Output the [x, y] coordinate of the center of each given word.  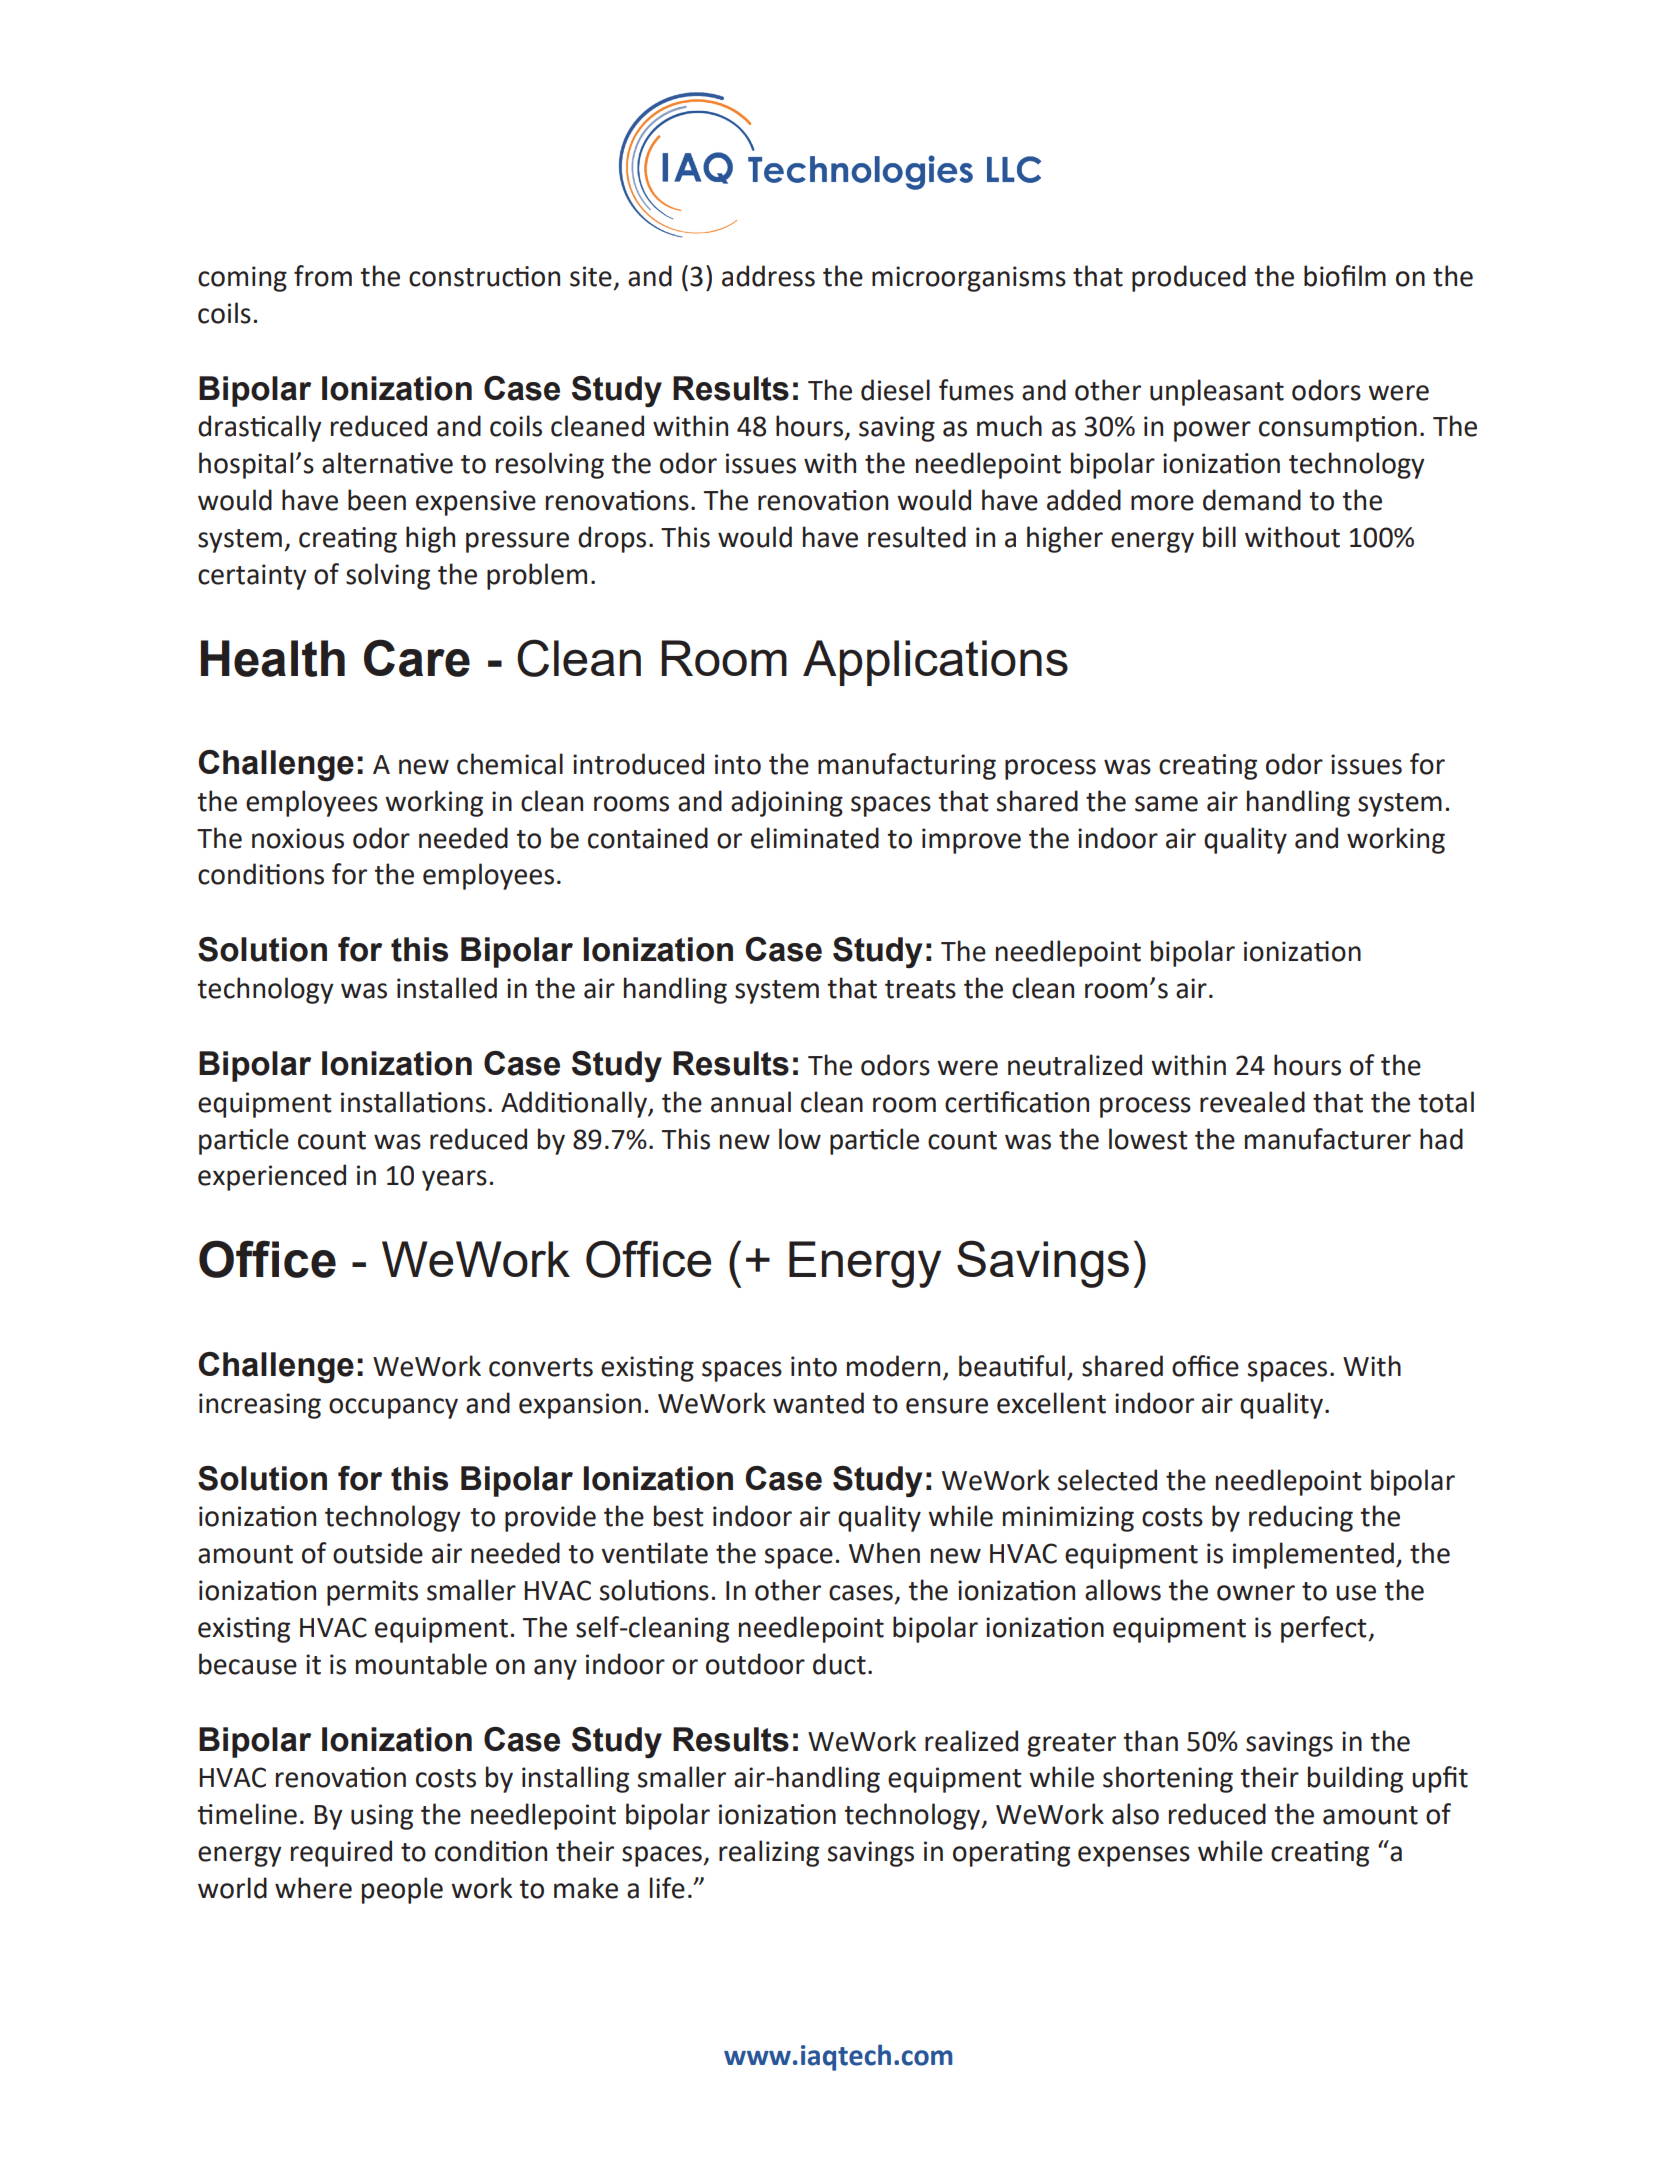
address [768, 276]
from [323, 276]
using [382, 1817]
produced [1189, 278]
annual [751, 1102]
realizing [769, 1853]
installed [447, 988]
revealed [1252, 1102]
